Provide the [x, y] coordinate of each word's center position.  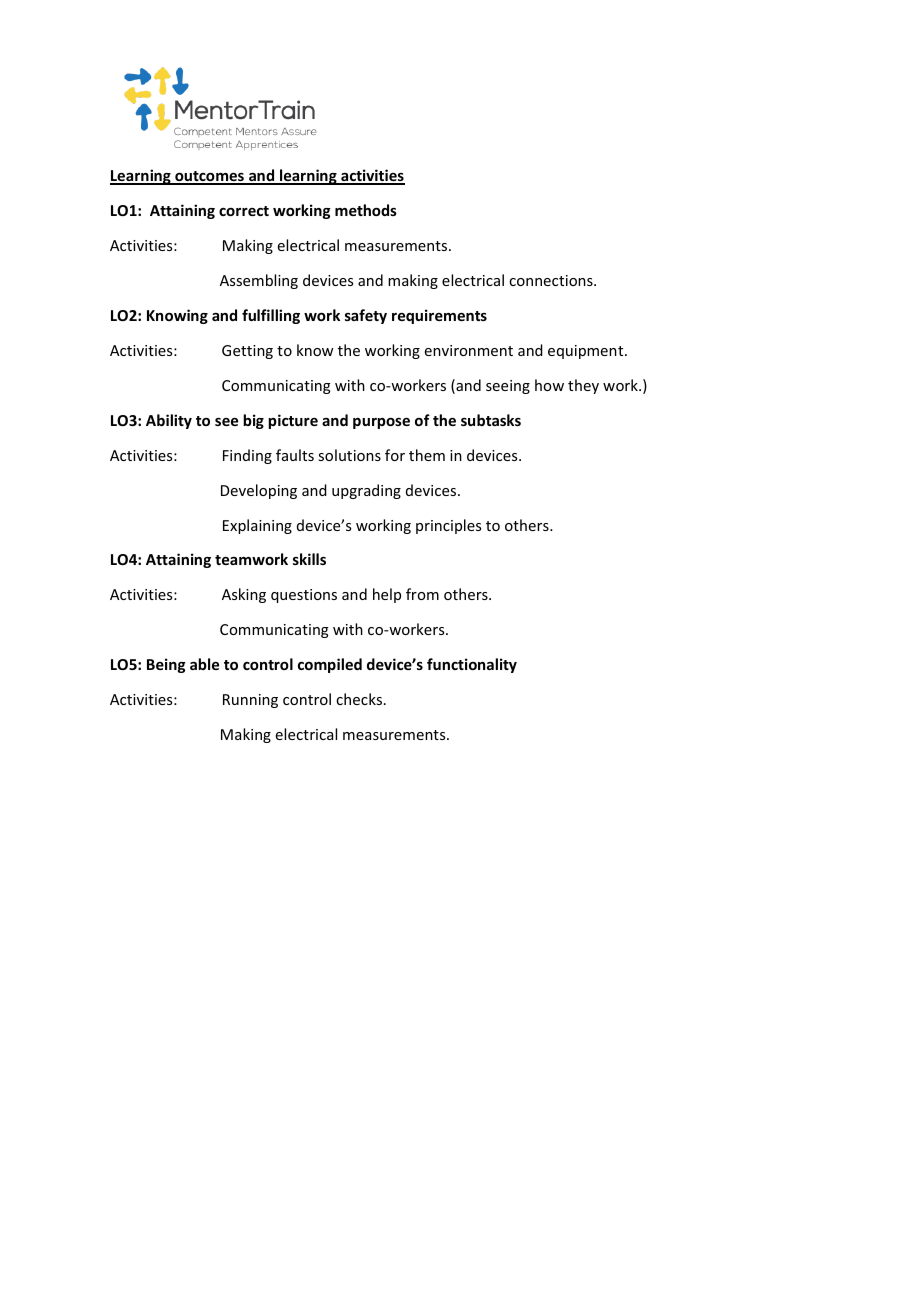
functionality [472, 665]
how [549, 385]
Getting [247, 352]
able [204, 664]
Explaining [257, 526]
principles [448, 526]
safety [366, 316]
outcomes [209, 177]
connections [552, 280]
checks [360, 699]
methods [366, 210]
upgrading [366, 491]
